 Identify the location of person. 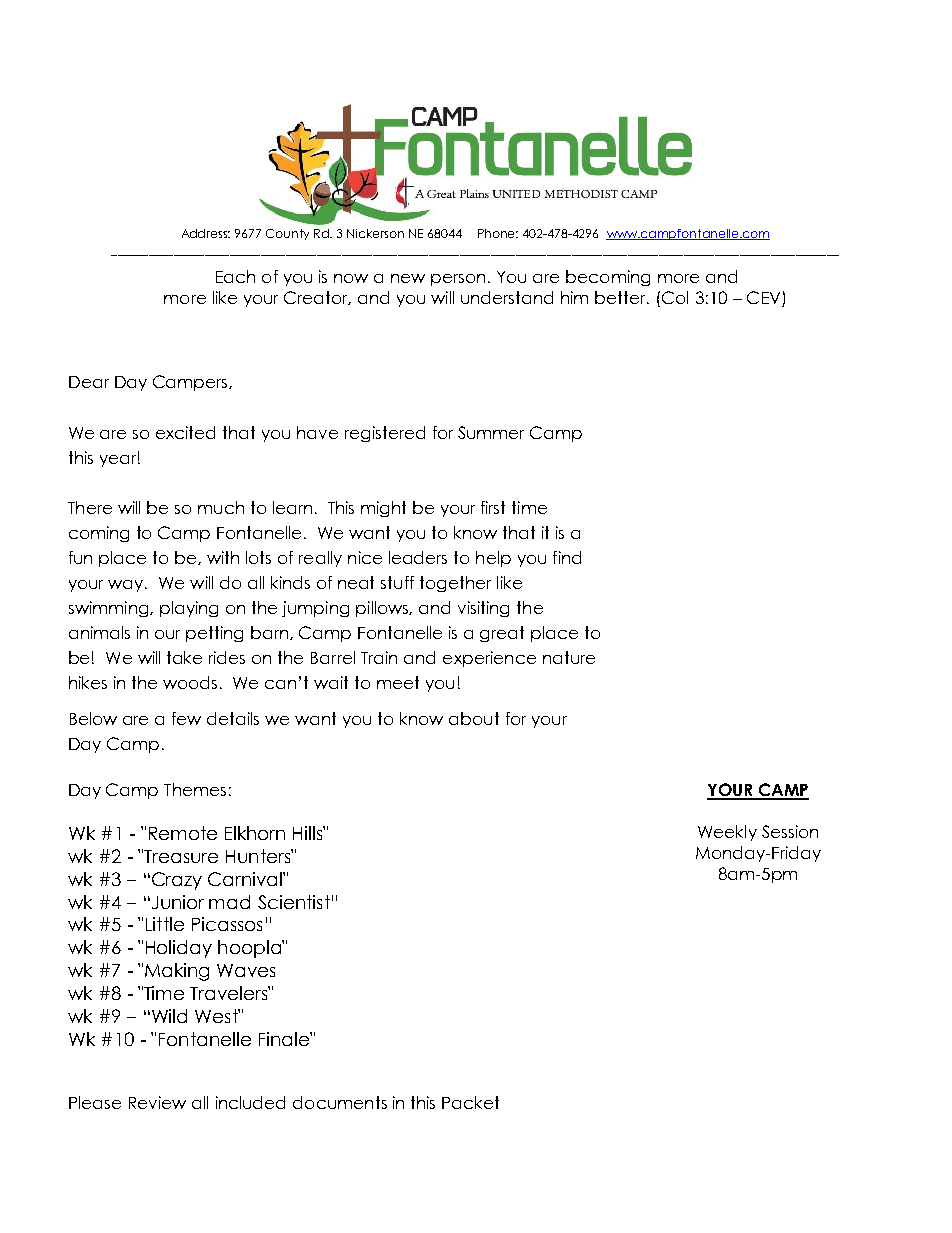
(458, 280).
